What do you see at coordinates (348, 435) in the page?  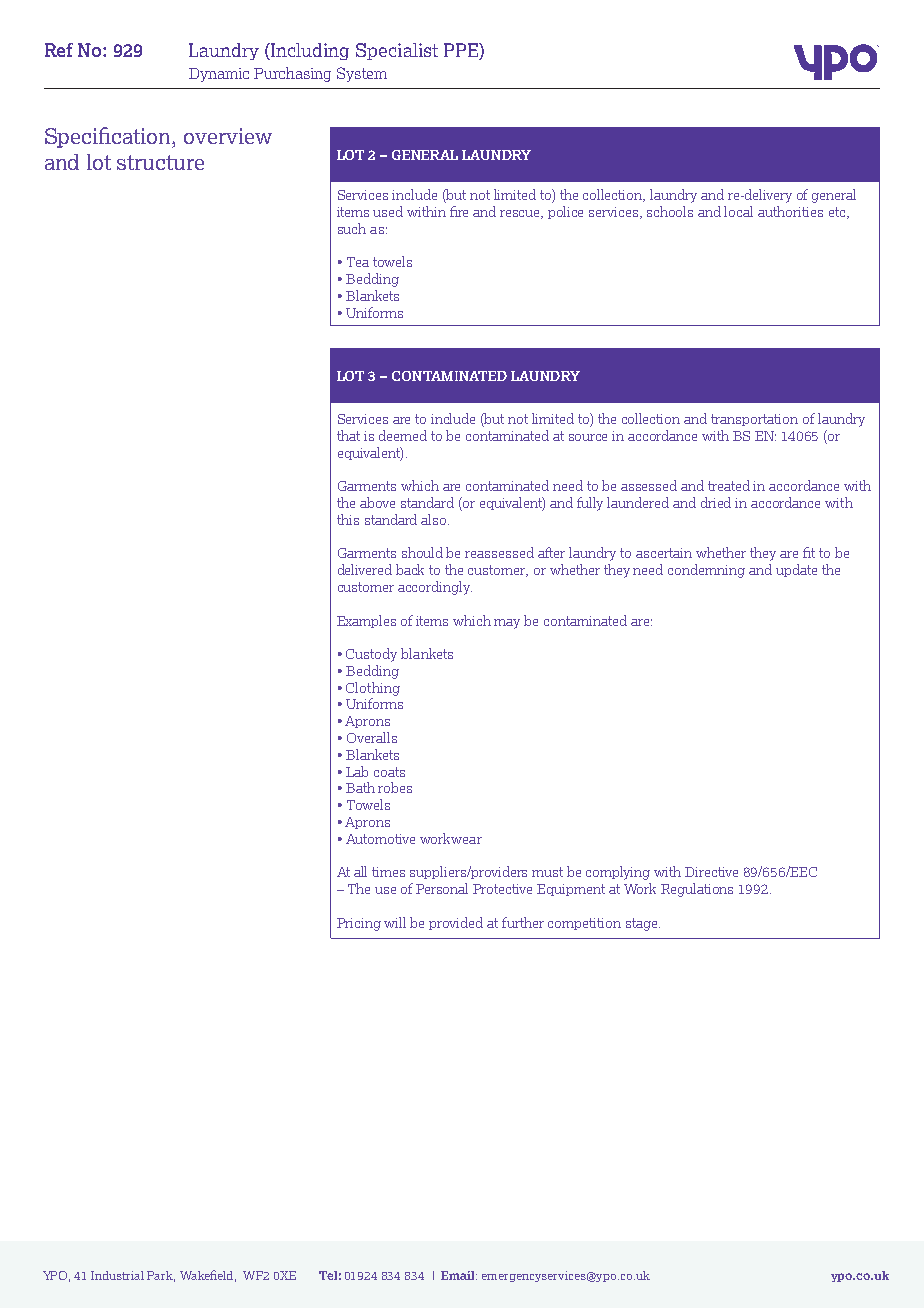 I see `that` at bounding box center [348, 435].
